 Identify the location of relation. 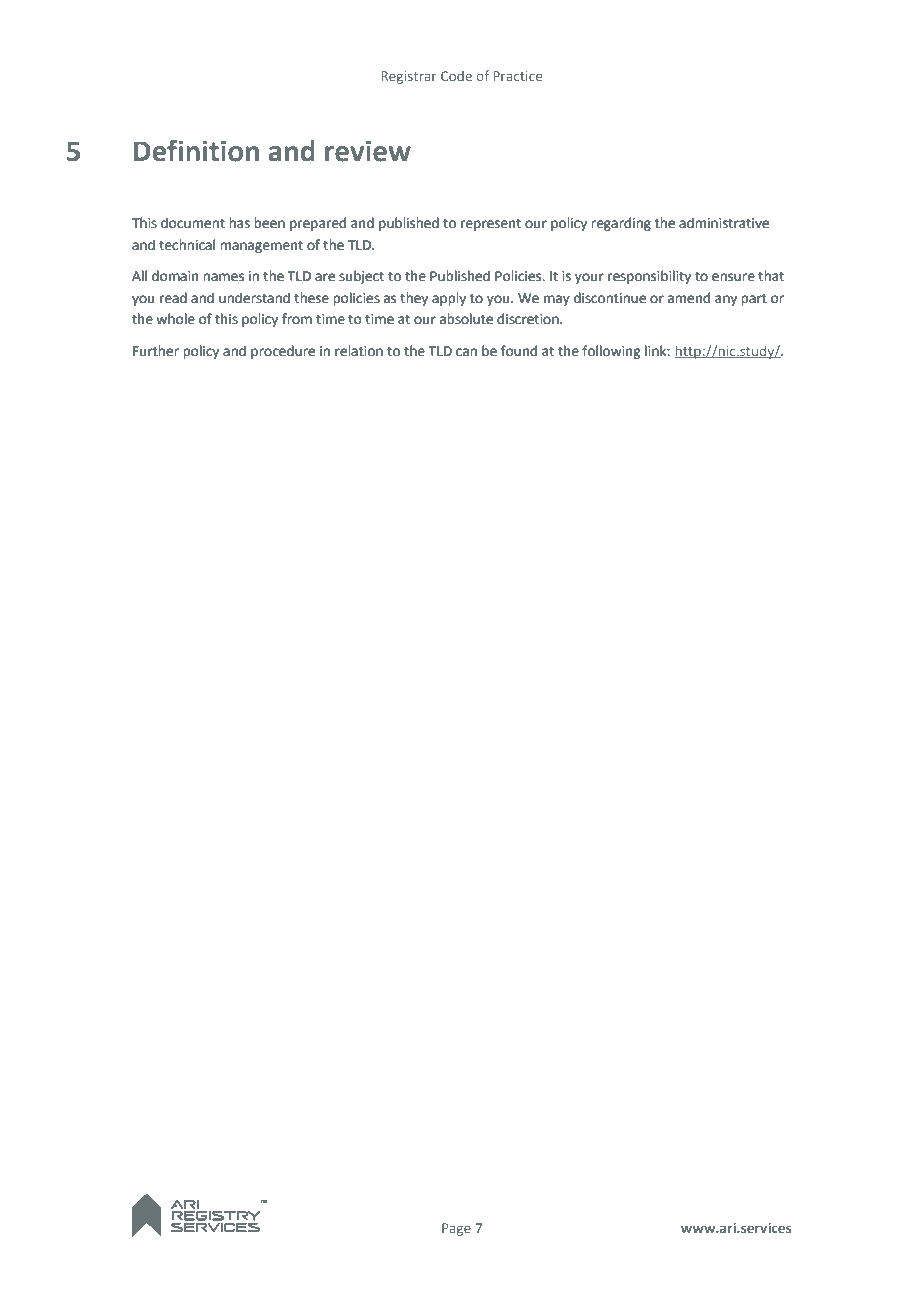
(359, 351).
